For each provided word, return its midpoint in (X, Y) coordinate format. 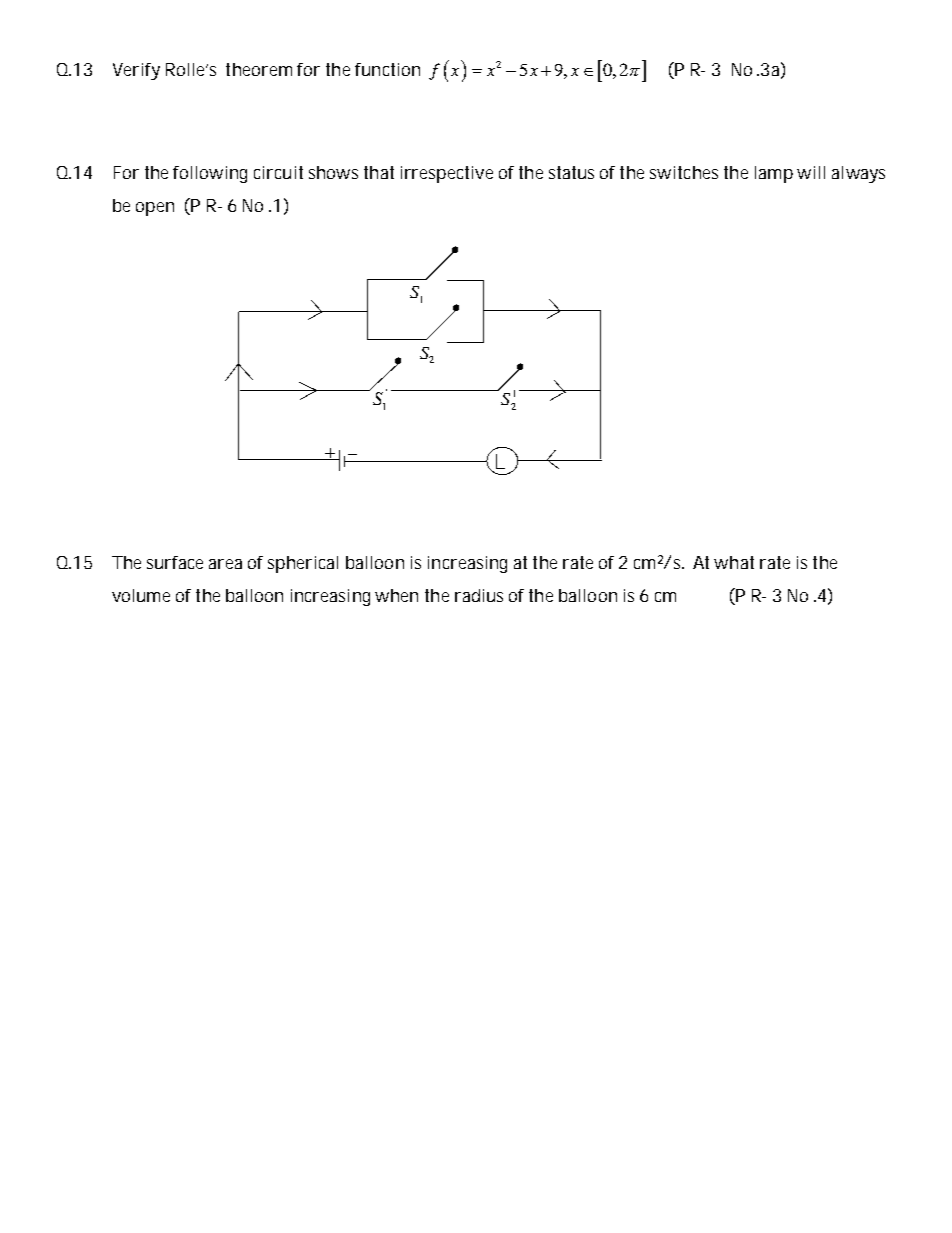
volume (141, 595)
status (571, 172)
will (811, 172)
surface (175, 562)
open (155, 209)
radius (479, 595)
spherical (303, 564)
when (396, 595)
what (734, 562)
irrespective (447, 174)
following (210, 174)
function (387, 69)
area (225, 564)
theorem (259, 69)
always (858, 174)
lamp (774, 174)
